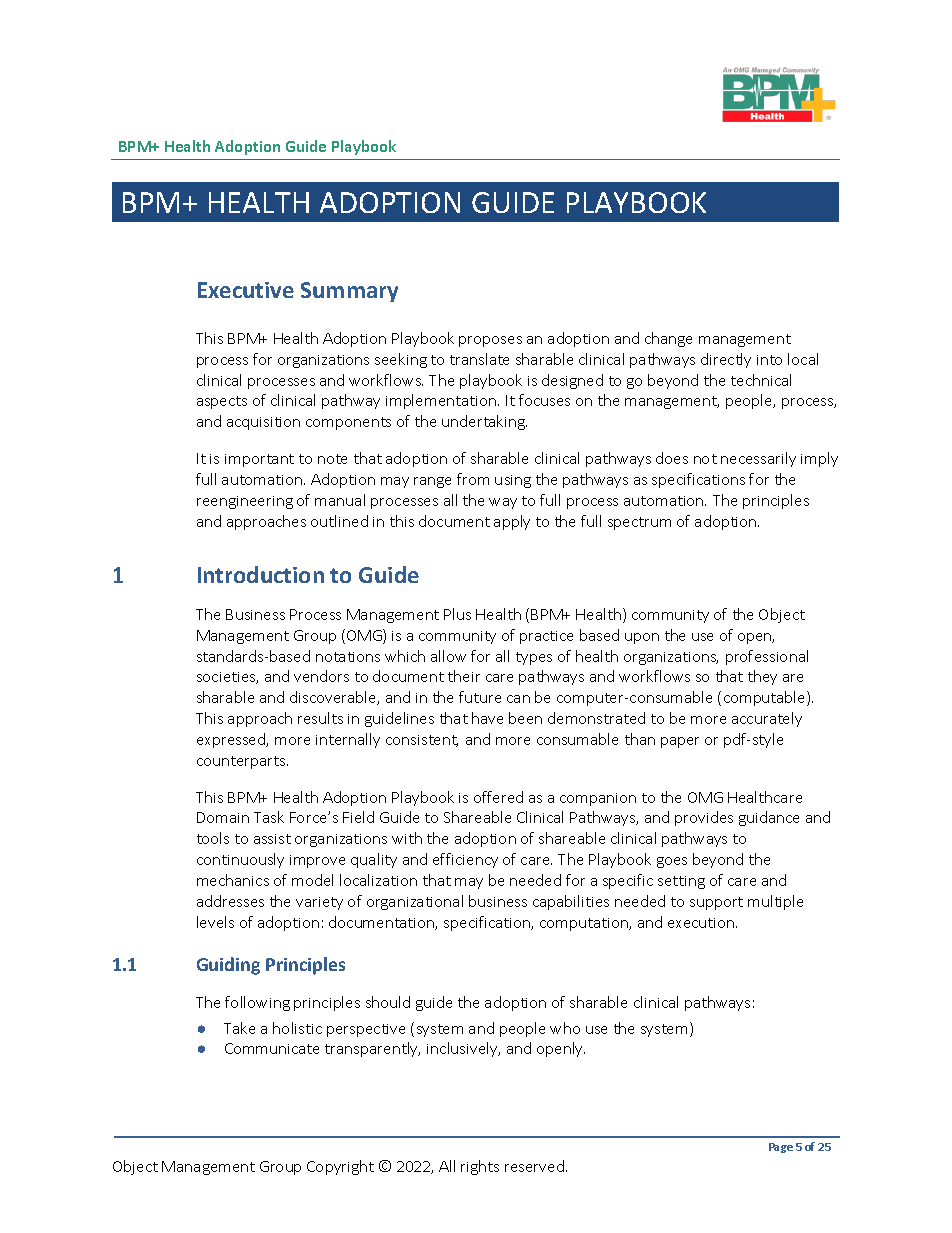 This screenshot has width=952, height=1233. I want to click on Page, so click(781, 1148).
